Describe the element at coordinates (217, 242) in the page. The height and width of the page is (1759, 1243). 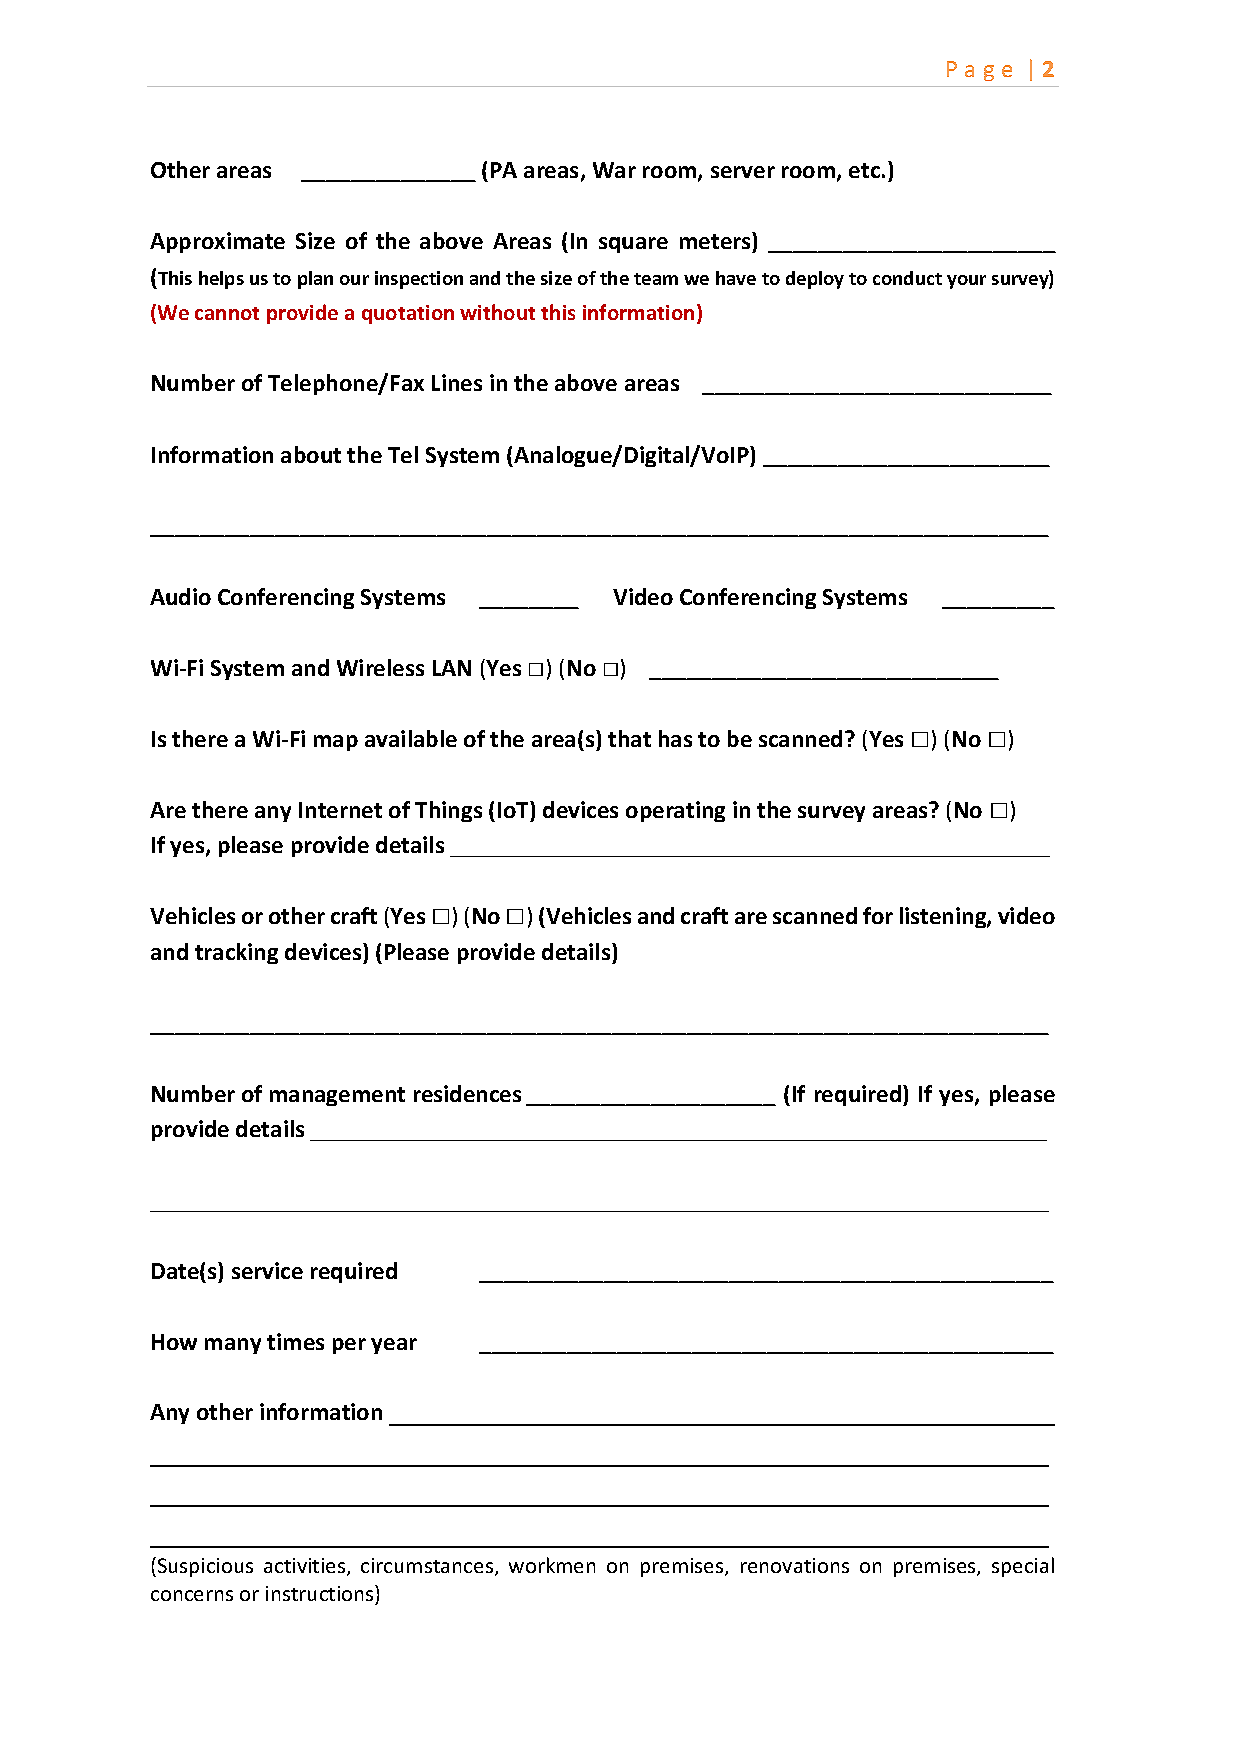
I see `Approximate` at that location.
